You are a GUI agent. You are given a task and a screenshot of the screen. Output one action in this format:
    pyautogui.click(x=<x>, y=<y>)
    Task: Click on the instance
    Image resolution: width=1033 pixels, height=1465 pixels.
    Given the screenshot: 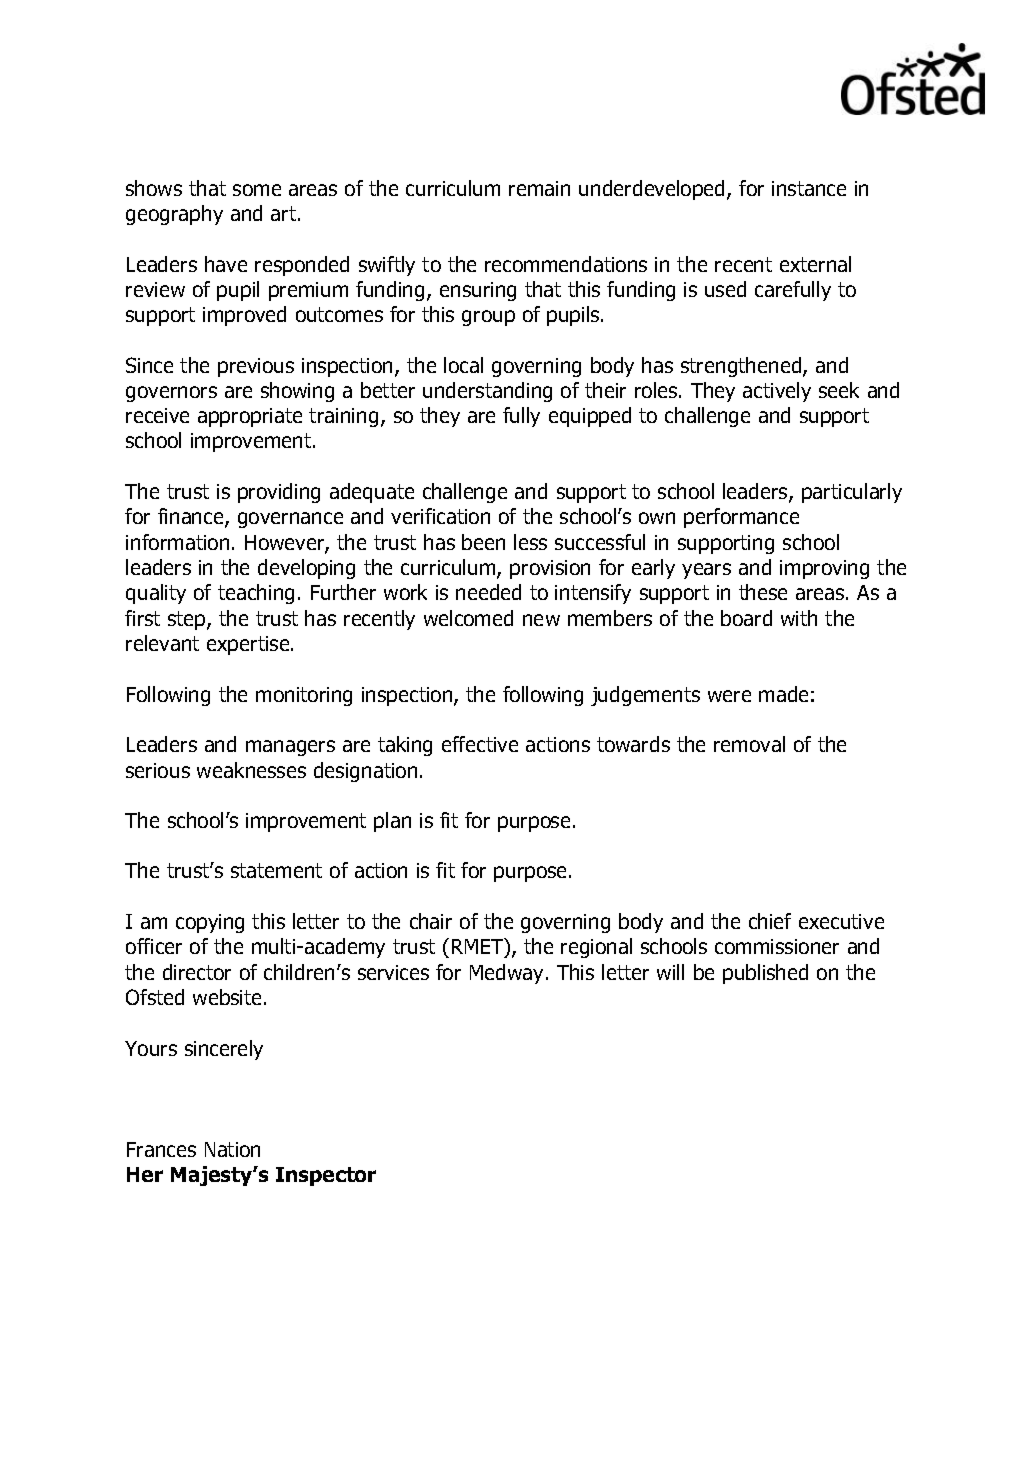 What is the action you would take?
    pyautogui.click(x=809, y=188)
